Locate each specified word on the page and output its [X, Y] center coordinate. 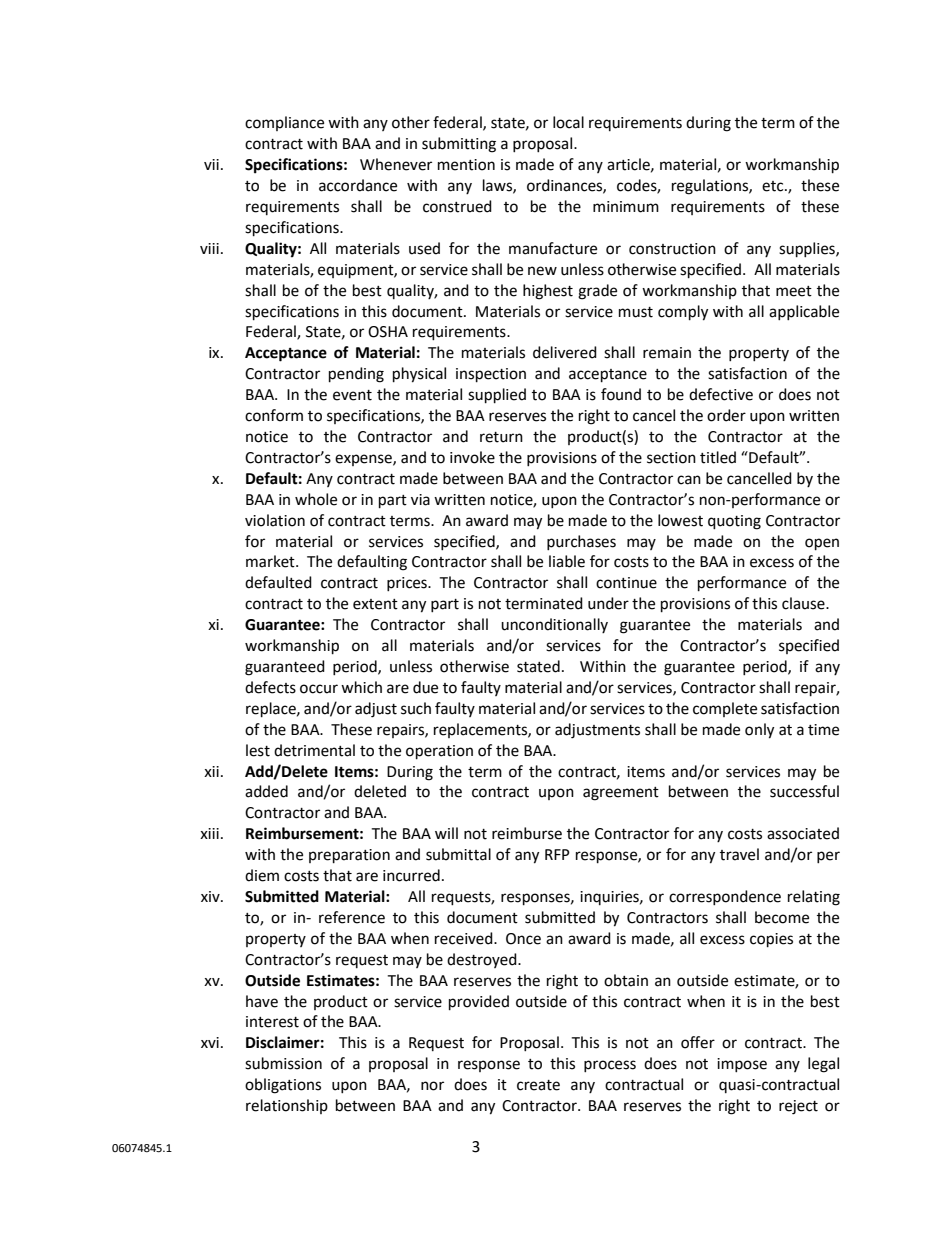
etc [774, 186]
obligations [283, 1086]
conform [274, 415]
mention [466, 165]
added [266, 791]
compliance [284, 123]
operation [439, 752]
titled [718, 457]
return [501, 437]
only [759, 731]
